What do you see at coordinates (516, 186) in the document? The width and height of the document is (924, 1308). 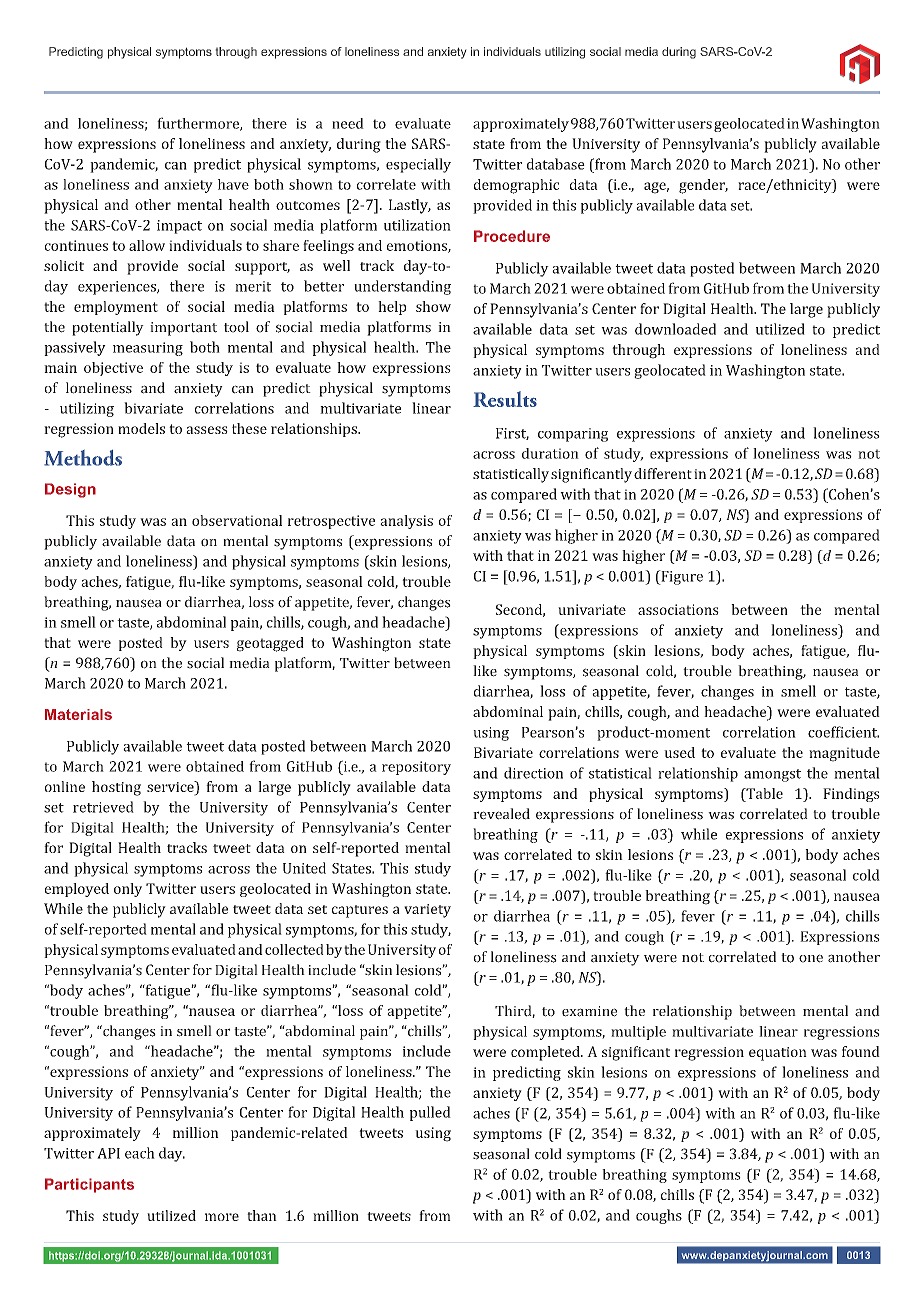 I see `demographic` at bounding box center [516, 186].
